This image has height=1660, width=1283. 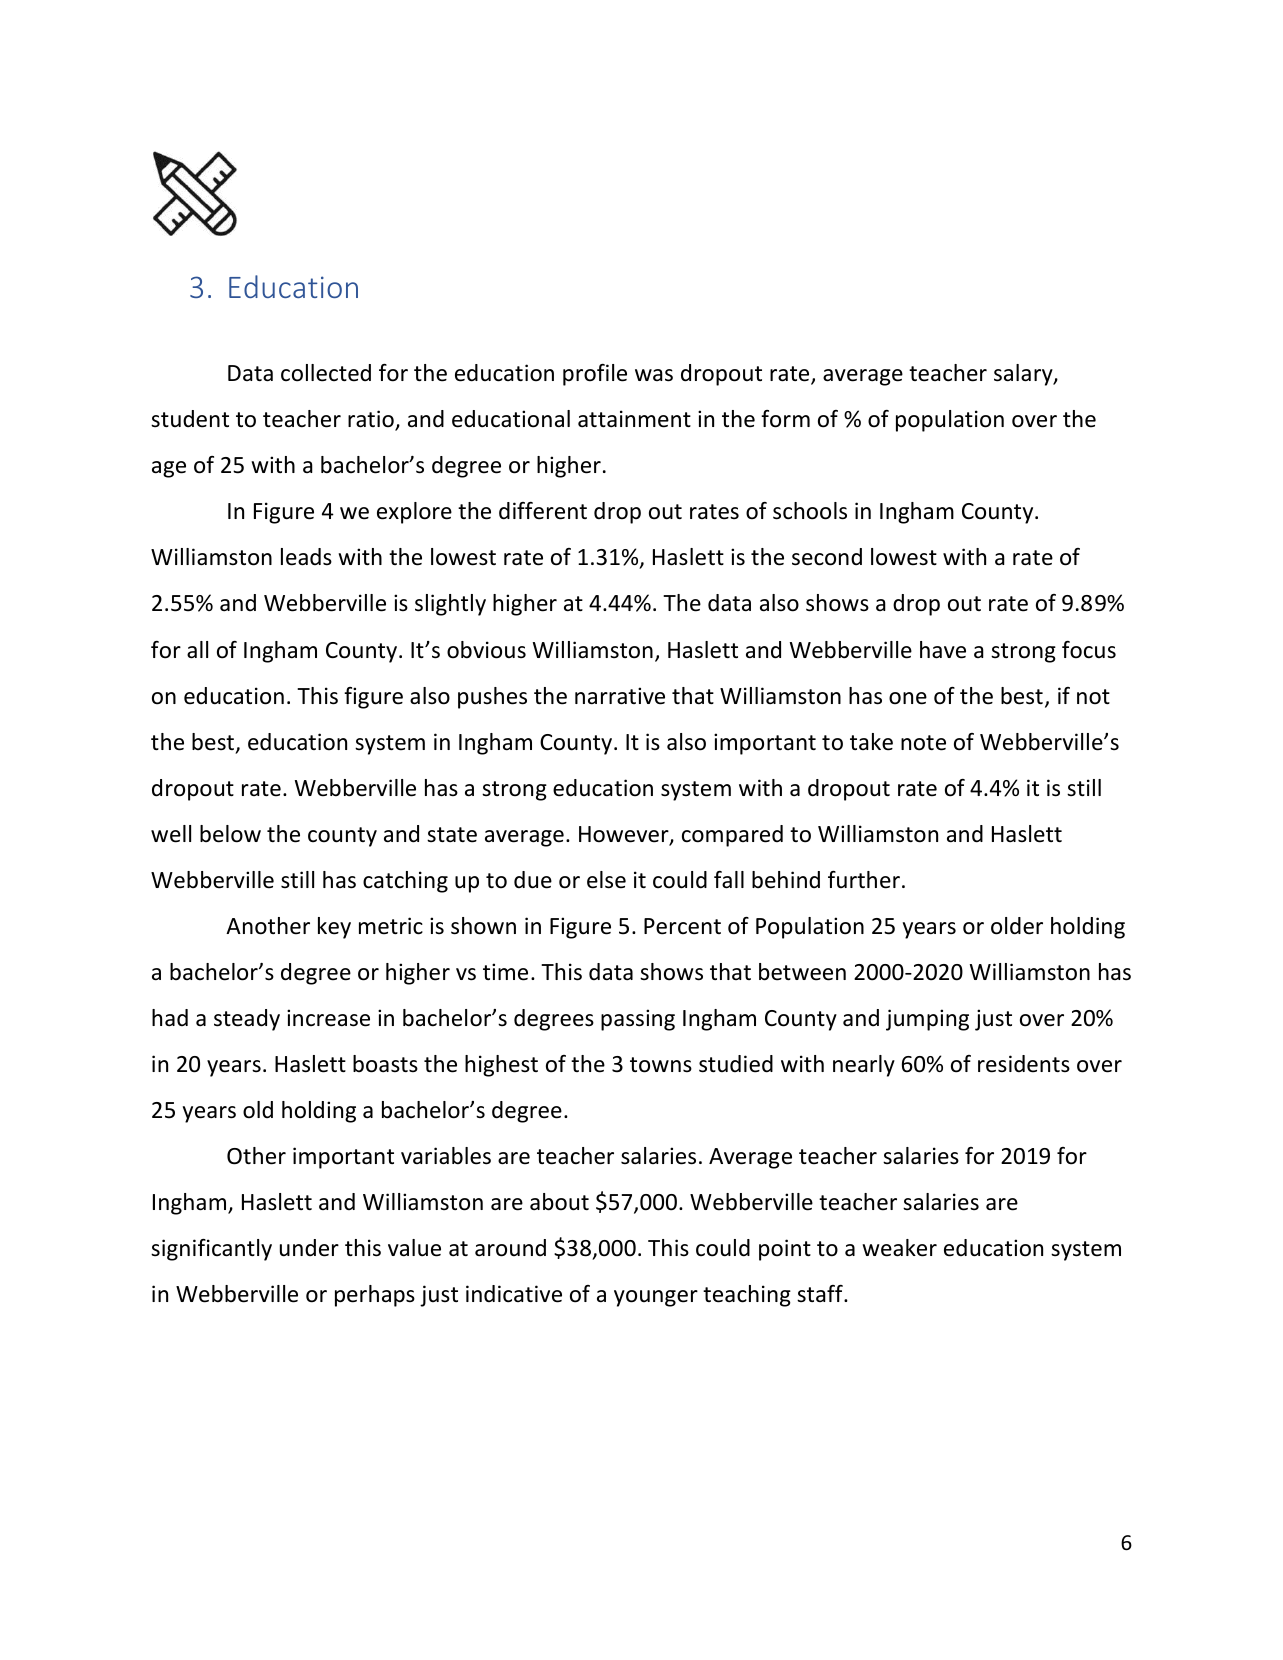 What do you see at coordinates (543, 511) in the image?
I see `different` at bounding box center [543, 511].
